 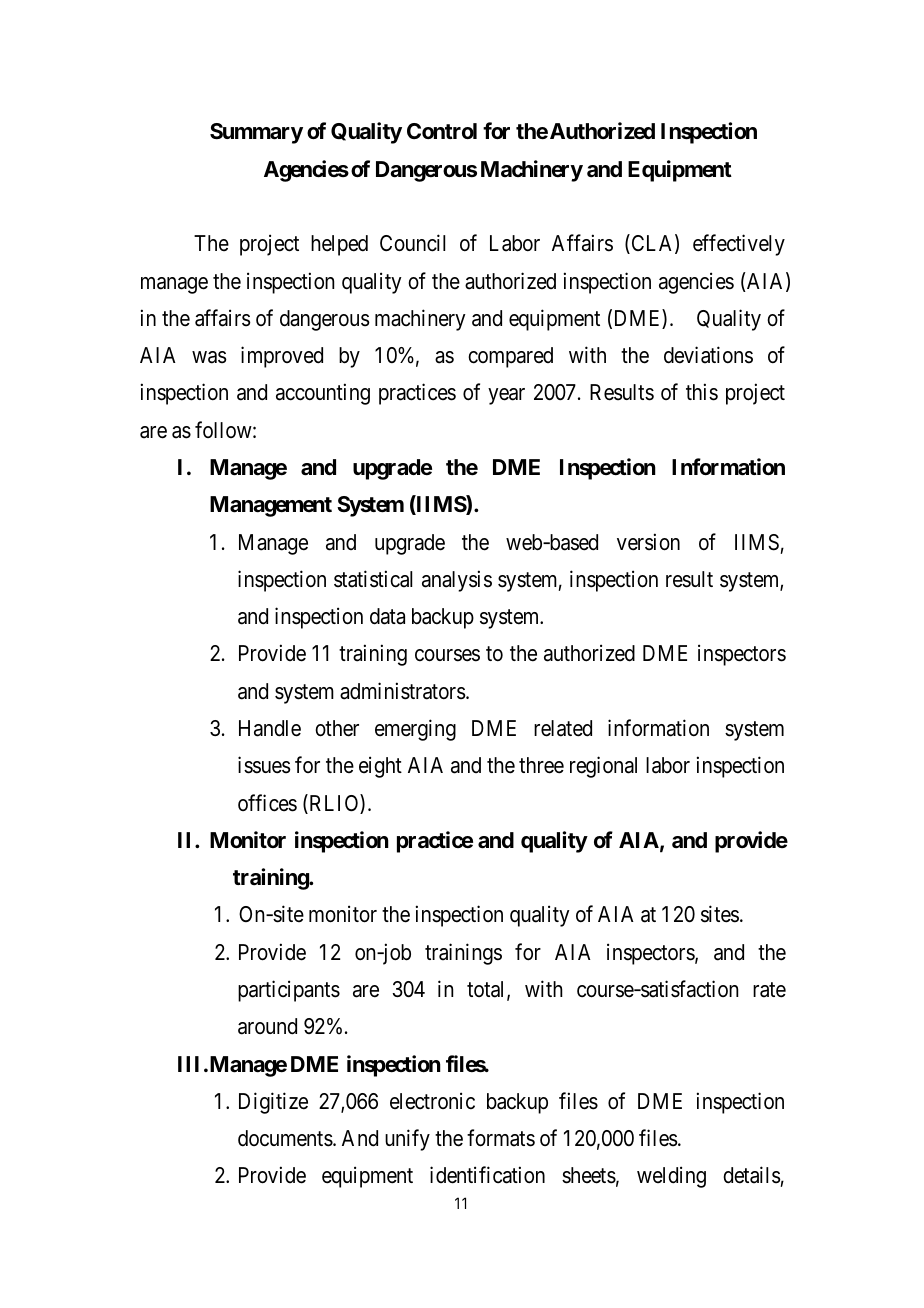 What do you see at coordinates (442, 131) in the image?
I see `Control` at bounding box center [442, 131].
